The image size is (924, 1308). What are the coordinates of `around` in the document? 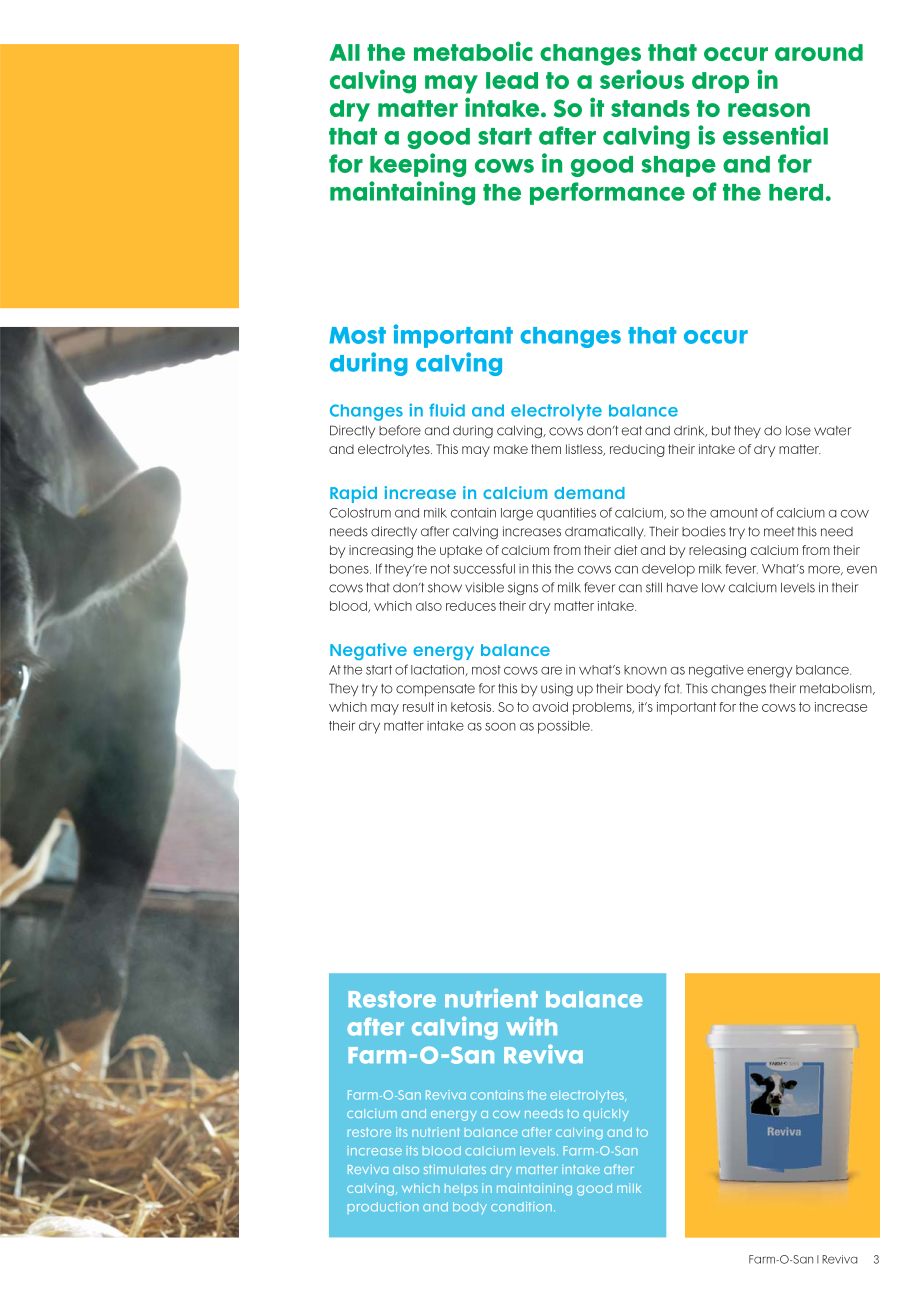 It's located at (819, 52).
